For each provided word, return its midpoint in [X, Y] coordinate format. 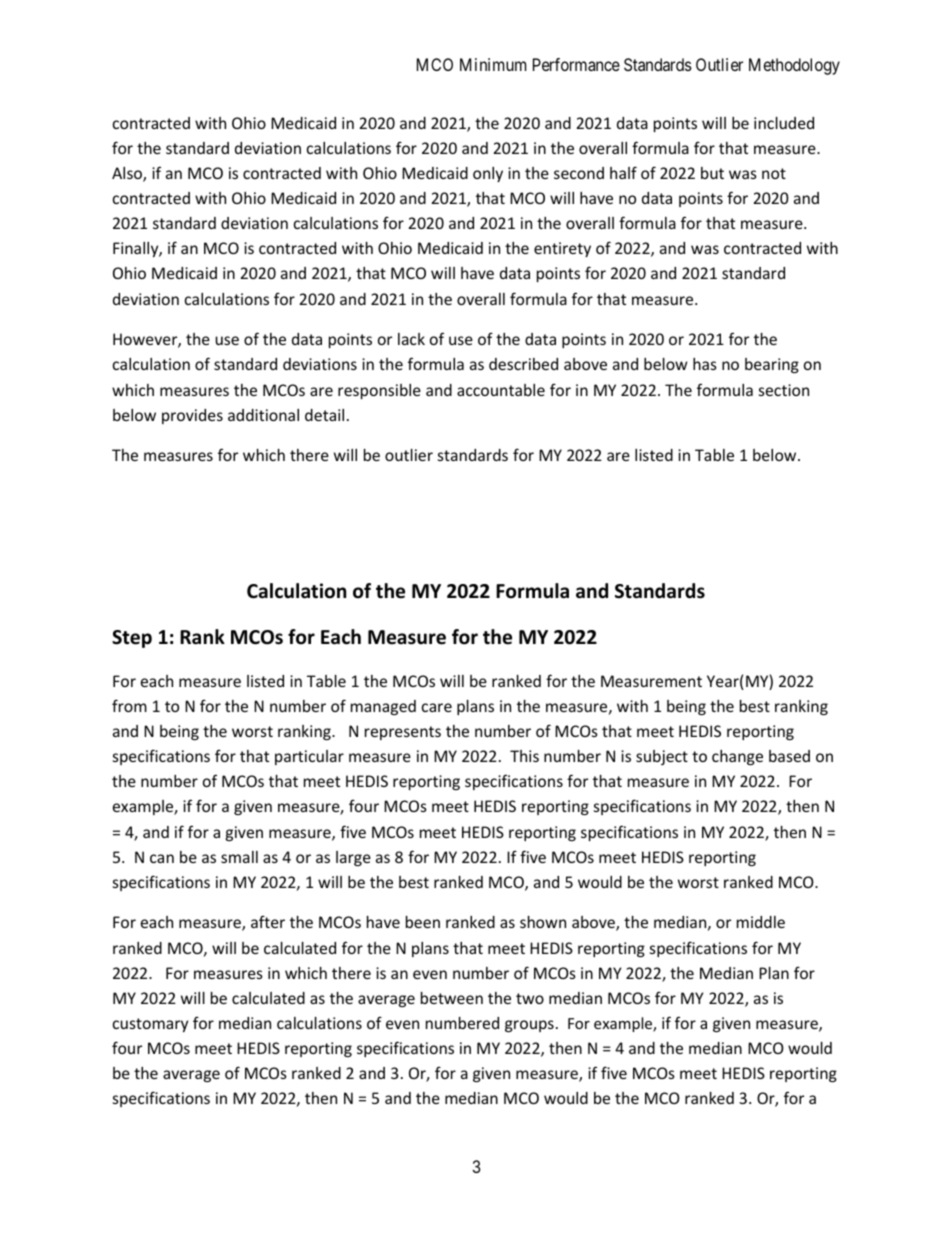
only [488, 174]
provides [192, 416]
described [523, 364]
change [737, 757]
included [784, 123]
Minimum [493, 64]
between [452, 998]
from [129, 705]
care [437, 707]
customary [150, 1025]
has [705, 364]
